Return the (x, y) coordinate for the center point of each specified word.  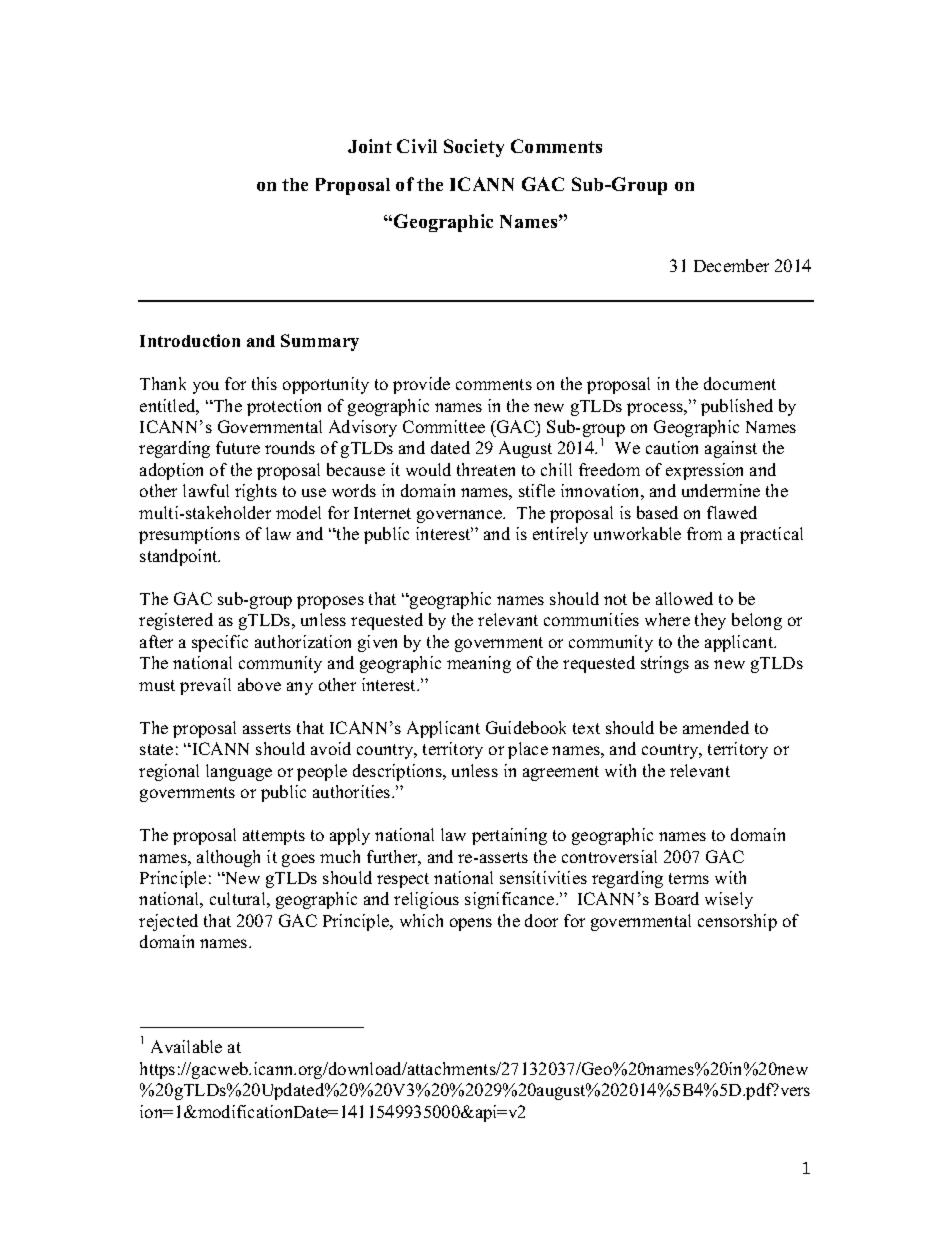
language (239, 772)
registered (176, 621)
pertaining (509, 836)
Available (186, 1046)
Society (474, 148)
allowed (684, 598)
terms (689, 878)
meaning (479, 664)
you (206, 387)
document (740, 383)
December (731, 265)
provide (421, 385)
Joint (370, 146)
